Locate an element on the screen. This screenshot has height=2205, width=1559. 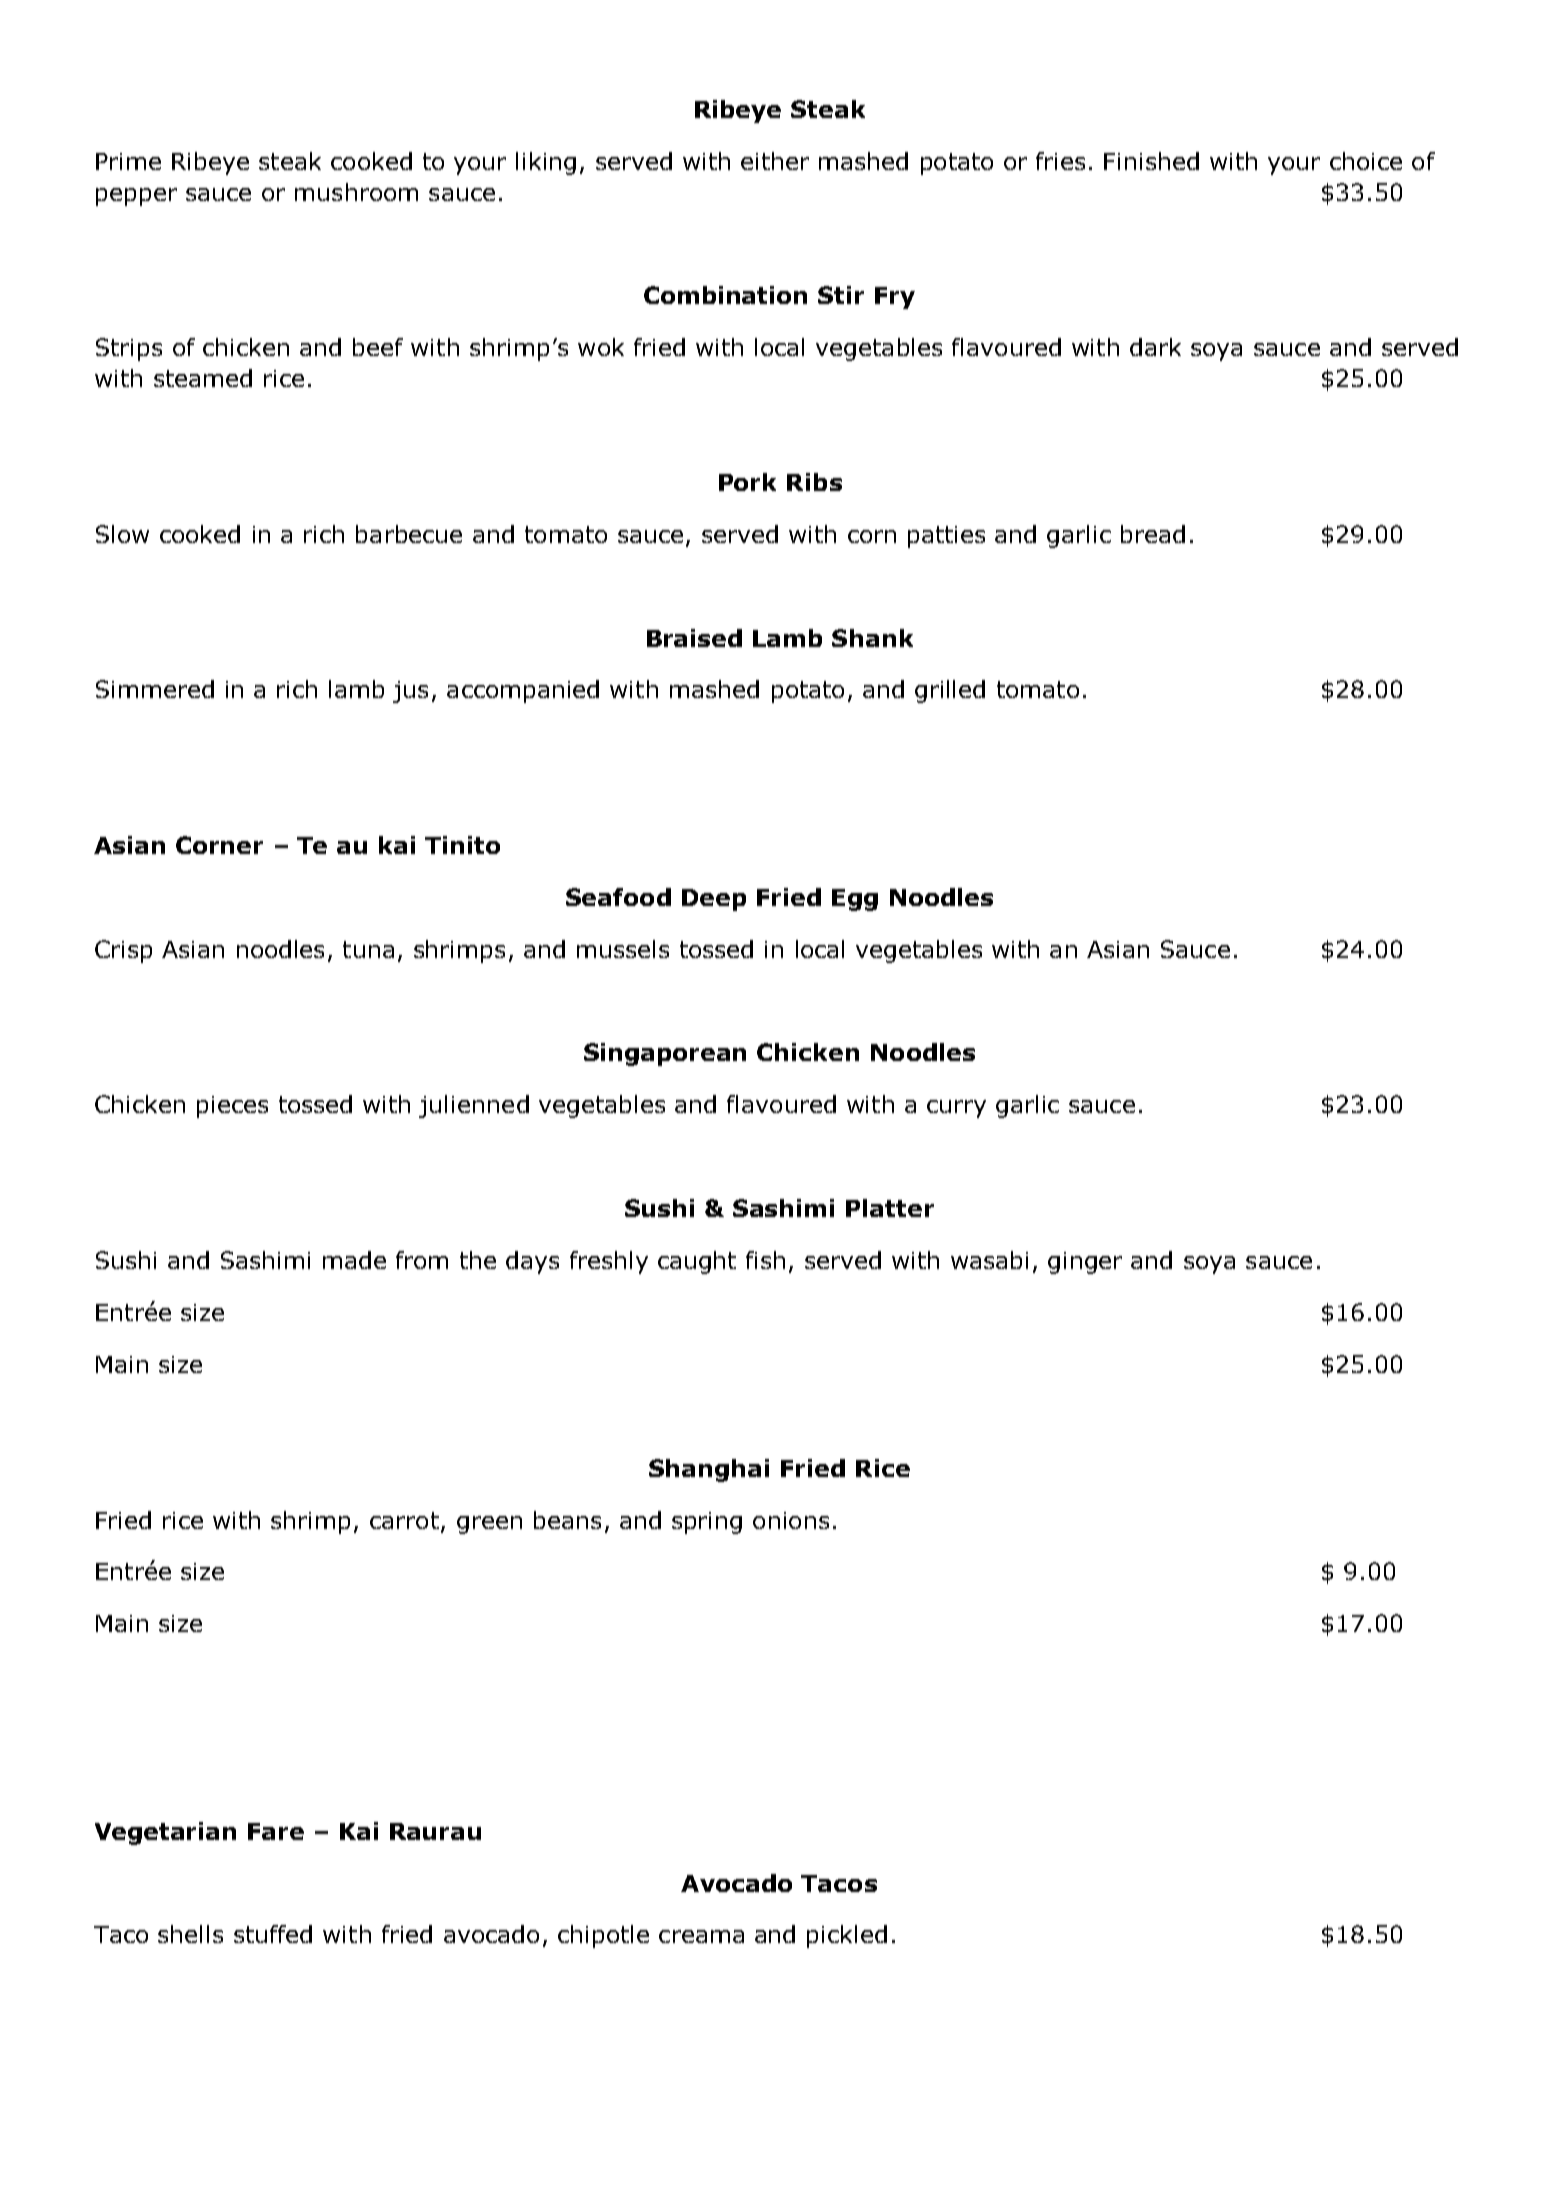
Finished is located at coordinates (1151, 161).
